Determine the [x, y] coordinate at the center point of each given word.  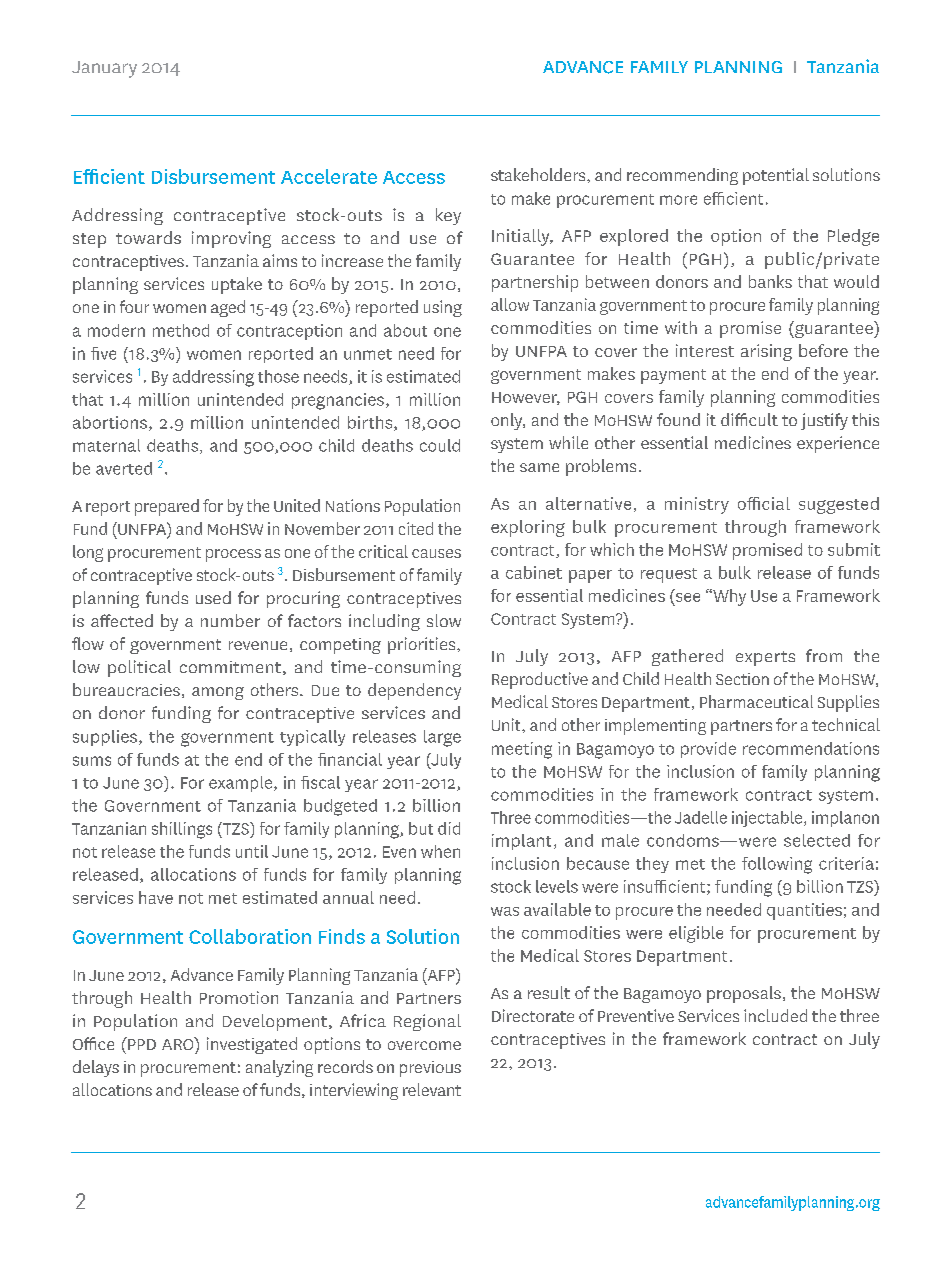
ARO [179, 1043]
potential [776, 176]
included [775, 1015]
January [104, 69]
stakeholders [539, 174]
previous [430, 1069]
